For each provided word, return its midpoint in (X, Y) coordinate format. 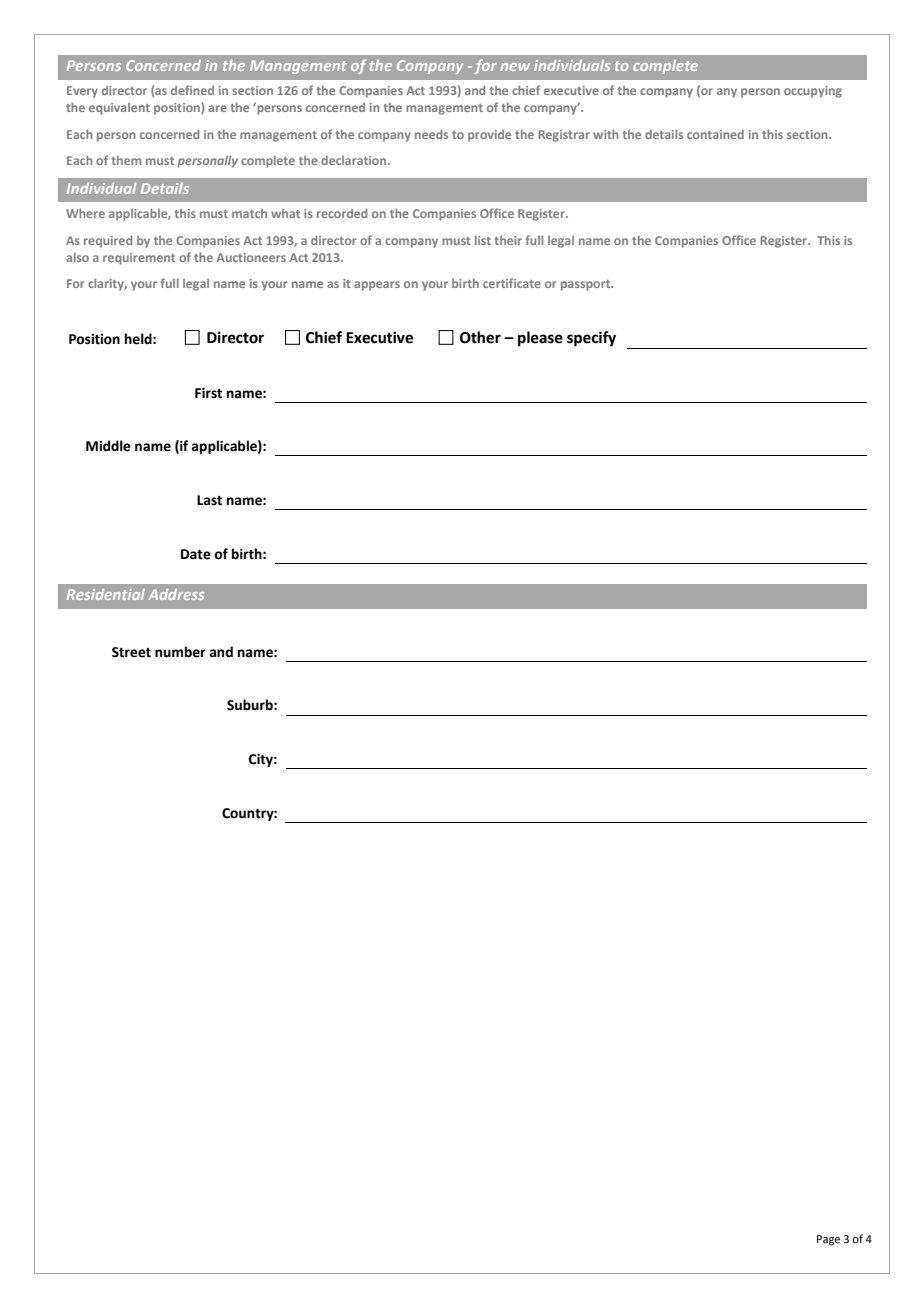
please (540, 339)
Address (176, 594)
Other (480, 337)
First (208, 393)
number (180, 652)
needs (431, 134)
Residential (106, 594)
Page (828, 1240)
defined (192, 90)
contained (715, 134)
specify (591, 339)
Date (196, 554)
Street (131, 652)
